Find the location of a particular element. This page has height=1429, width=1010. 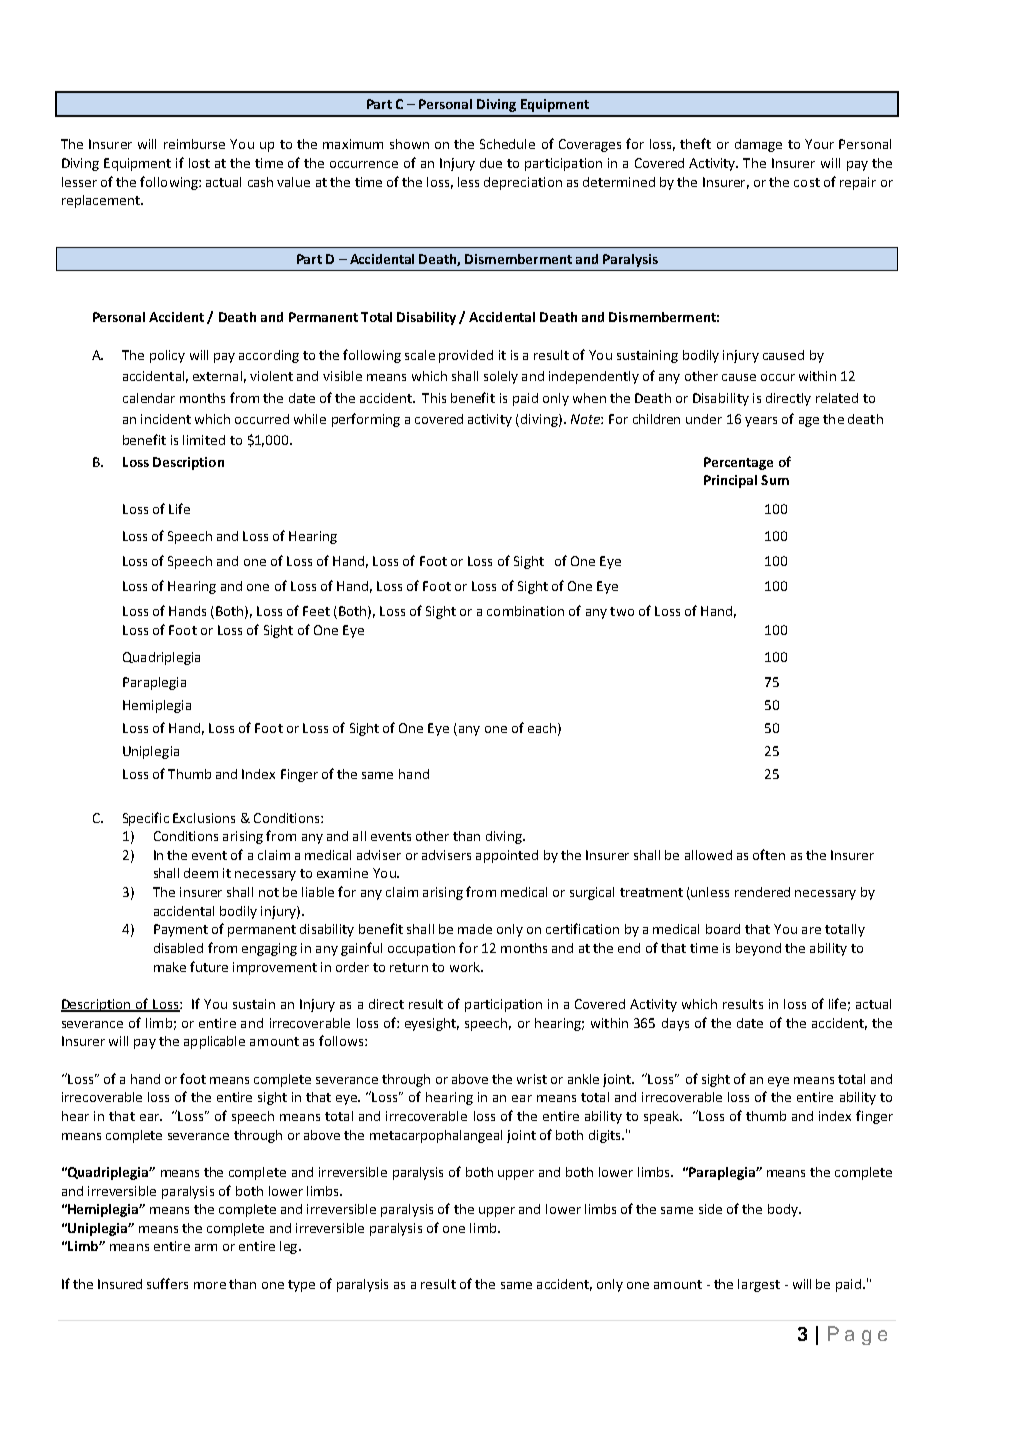

lost is located at coordinates (199, 163).
